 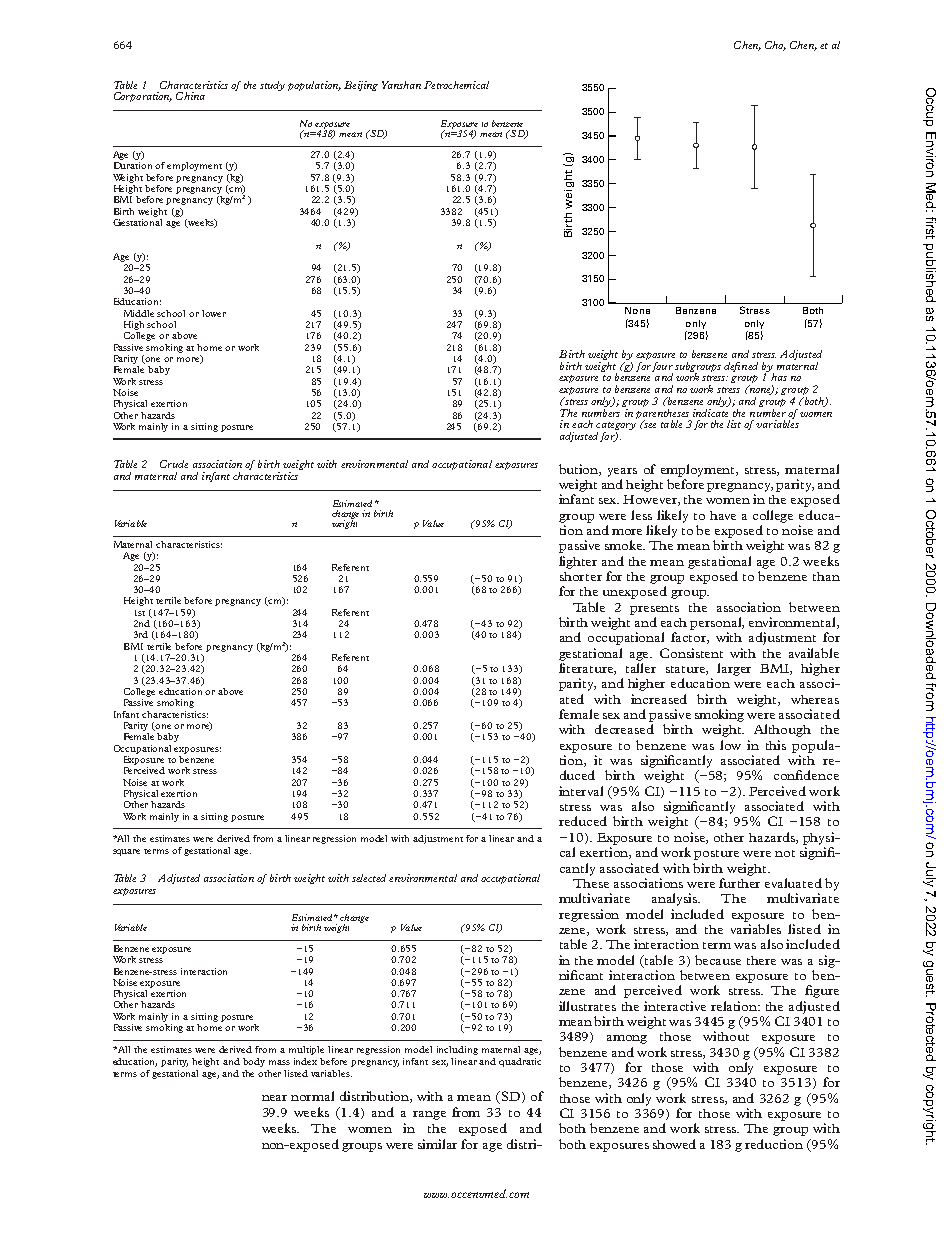 What do you see at coordinates (581, 791) in the document?
I see `interval` at bounding box center [581, 791].
